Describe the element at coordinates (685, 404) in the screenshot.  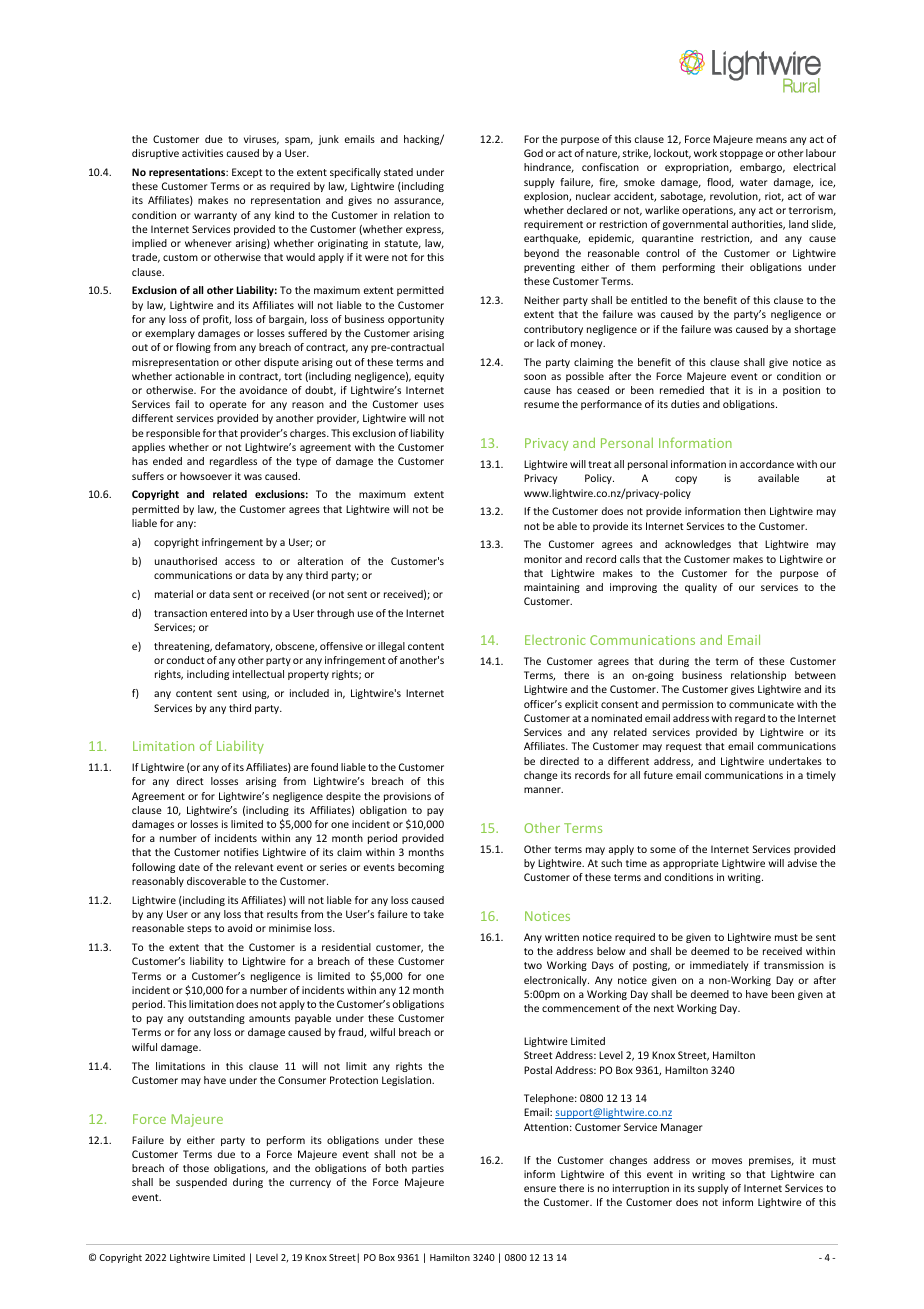
I see `duties` at that location.
